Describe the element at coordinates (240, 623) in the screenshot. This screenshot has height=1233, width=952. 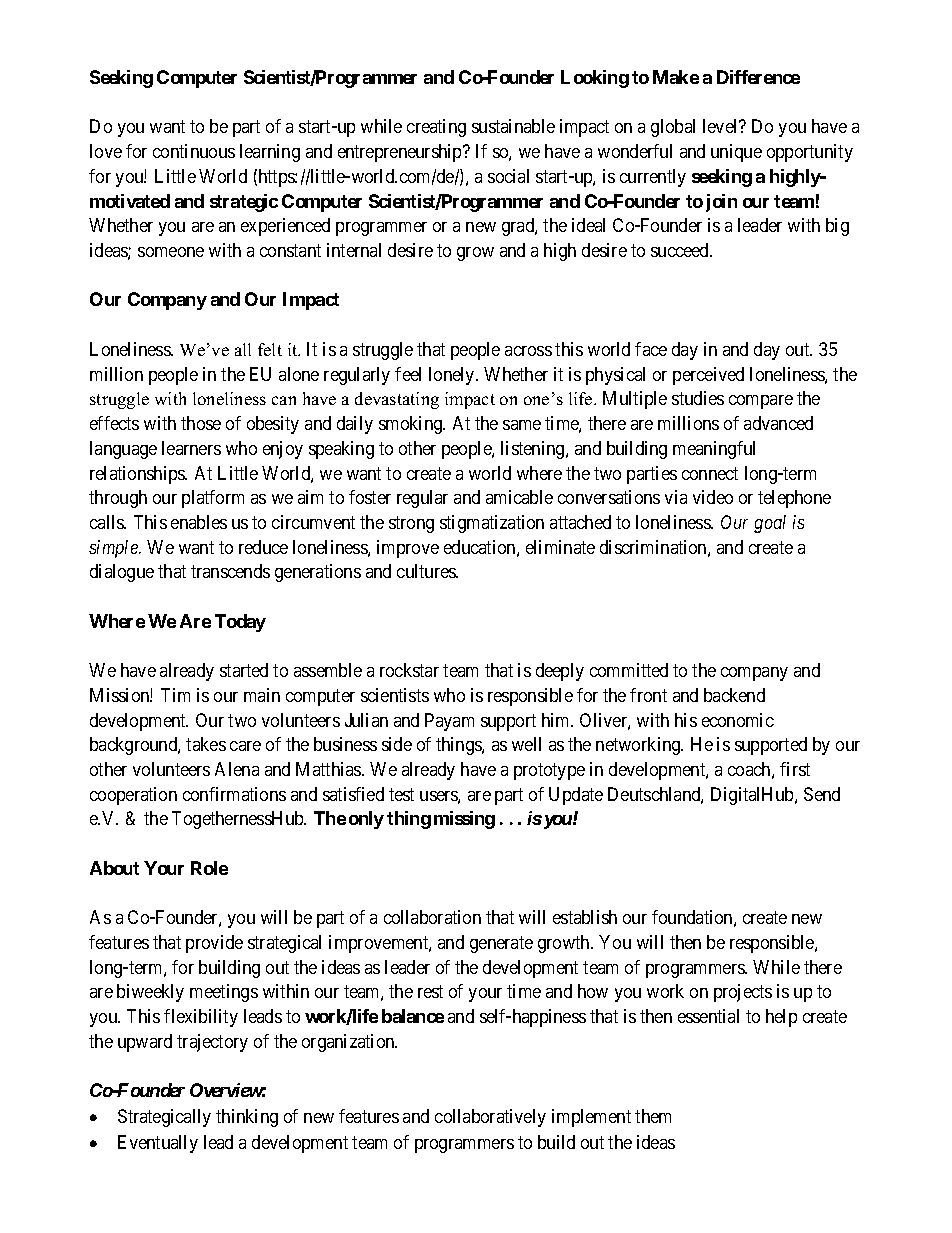
I see `Today` at that location.
